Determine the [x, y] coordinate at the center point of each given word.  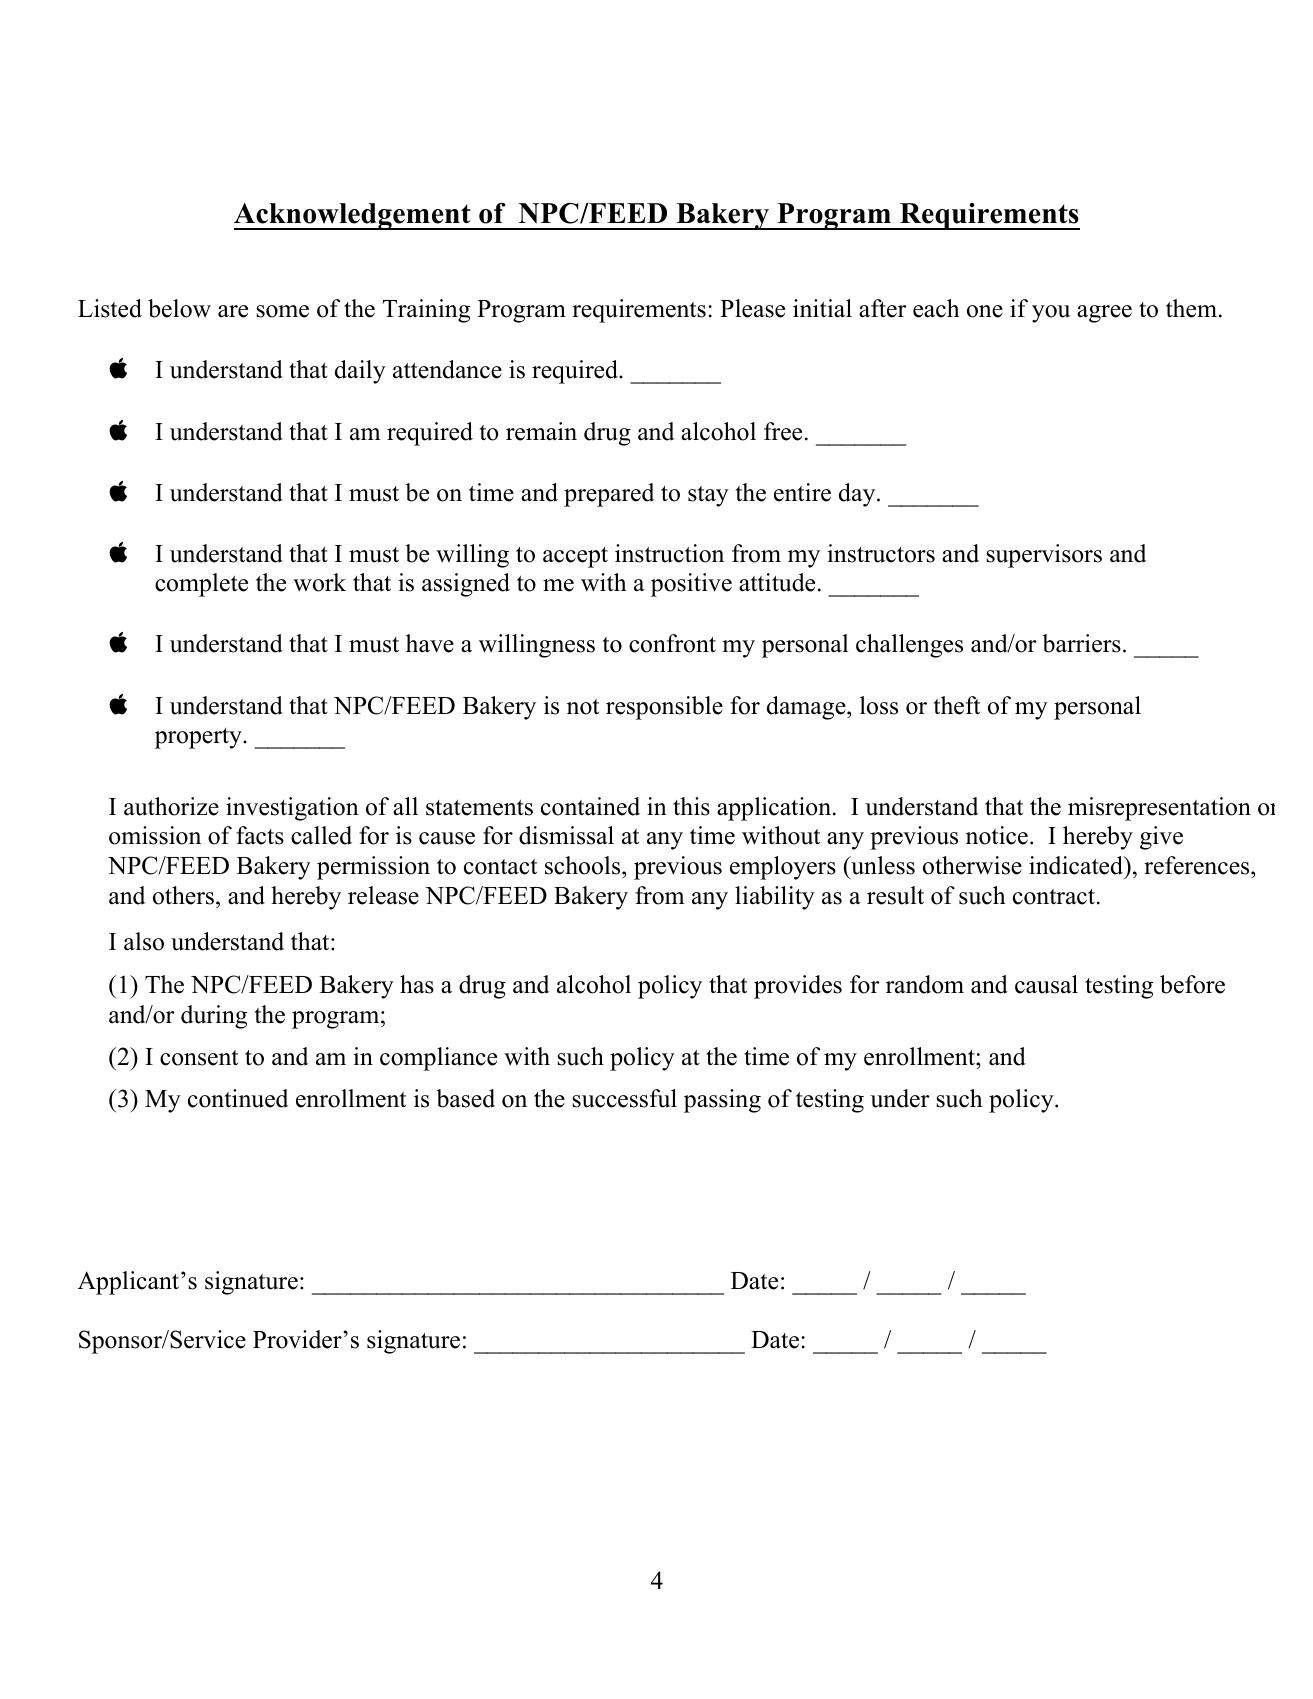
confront [672, 643]
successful [624, 1098]
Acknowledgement [353, 216]
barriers [1081, 643]
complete [201, 585]
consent [199, 1058]
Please [752, 308]
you [1051, 314]
